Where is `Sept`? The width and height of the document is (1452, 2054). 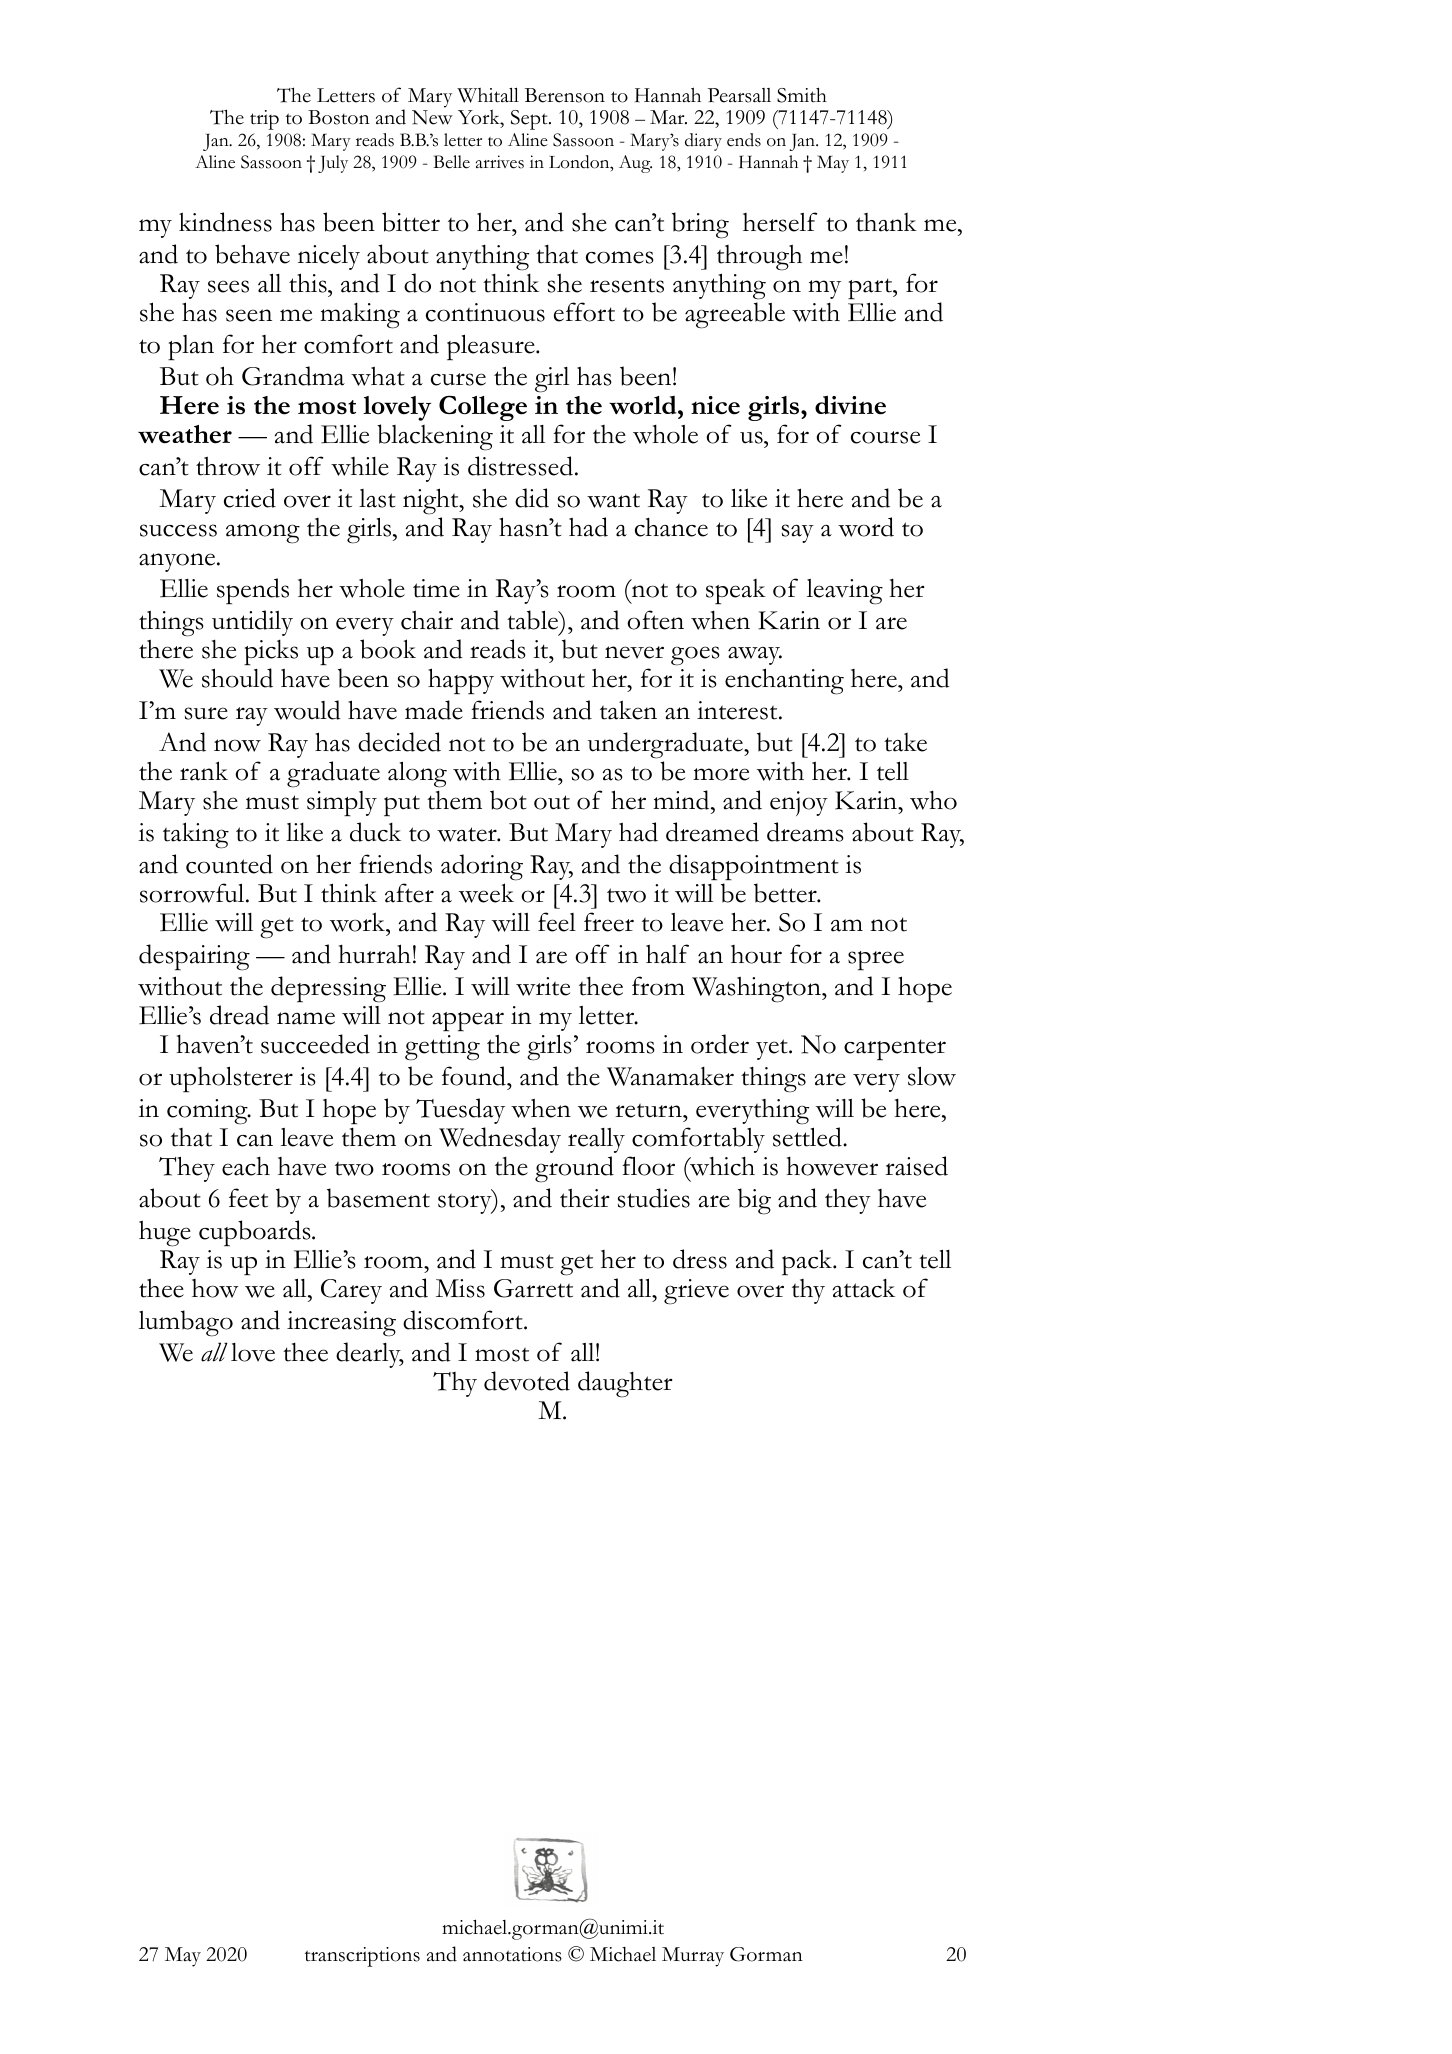 Sept is located at coordinates (530, 120).
